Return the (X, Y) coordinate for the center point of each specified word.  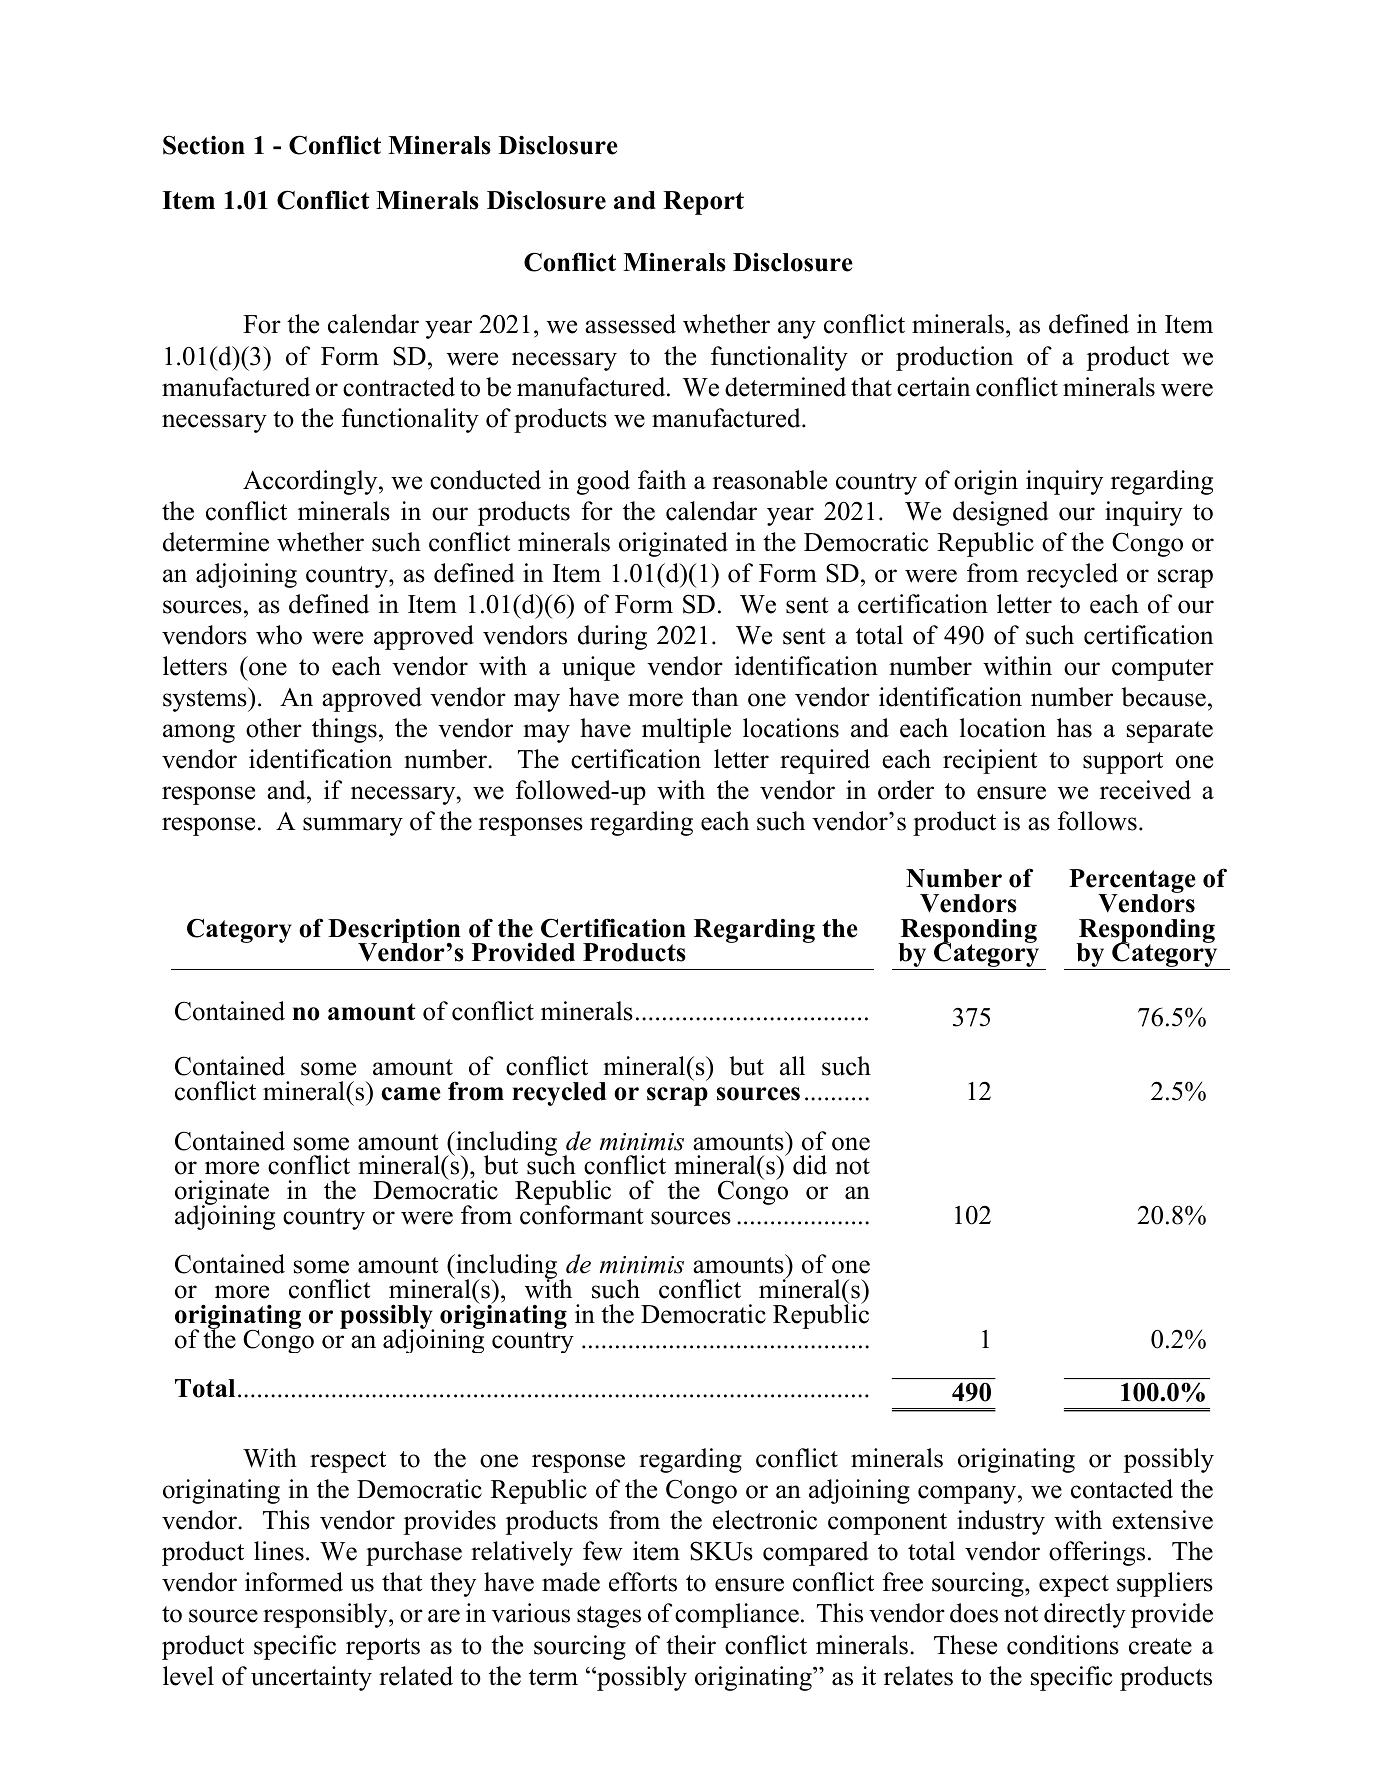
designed (1001, 513)
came (411, 1094)
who (279, 635)
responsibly (326, 1615)
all (792, 1065)
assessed (630, 324)
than (715, 697)
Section (204, 145)
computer (1163, 670)
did (810, 1165)
